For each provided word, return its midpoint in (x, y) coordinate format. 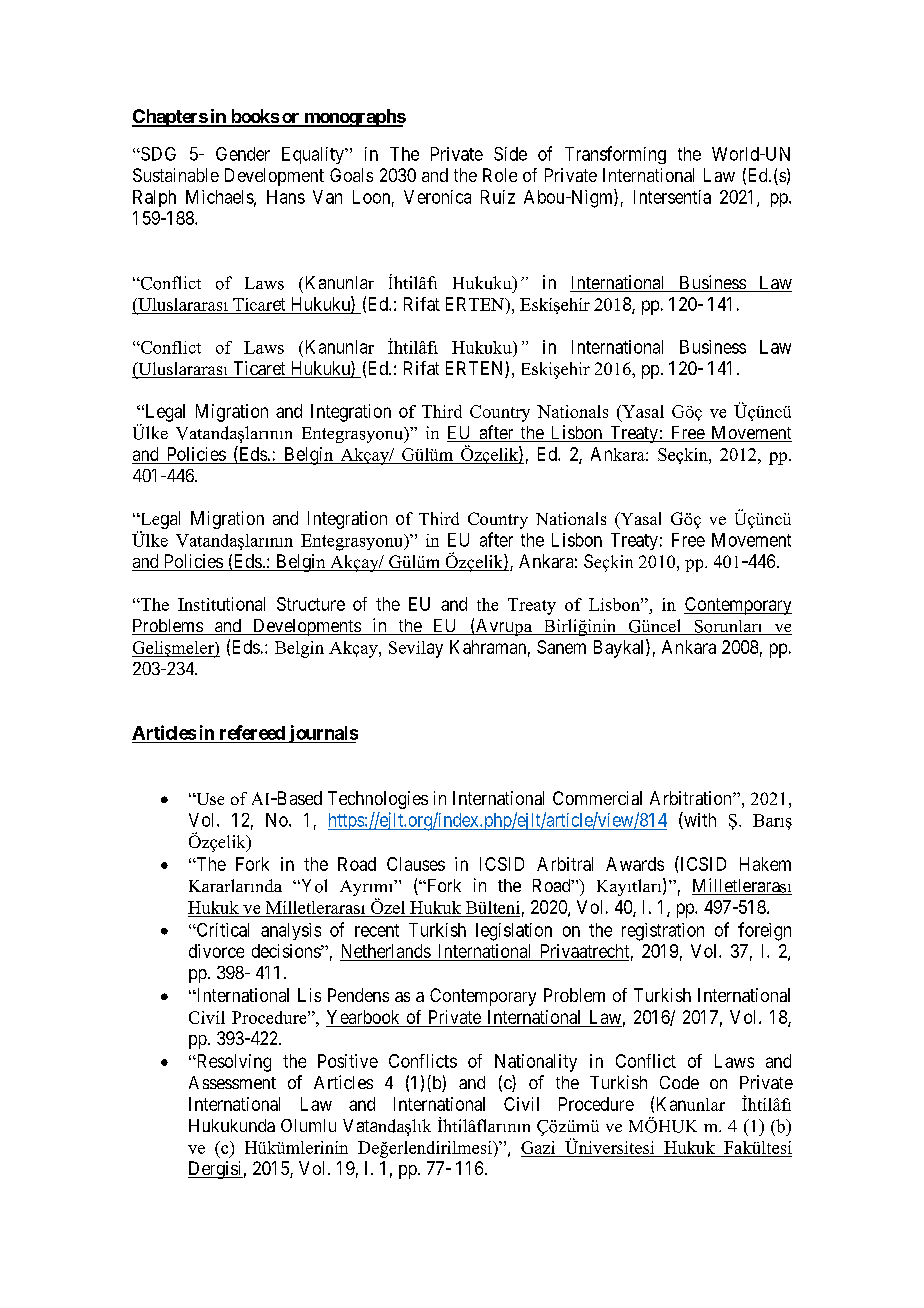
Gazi (538, 1147)
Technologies (378, 800)
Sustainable (176, 175)
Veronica (437, 197)
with (699, 820)
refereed (252, 732)
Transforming (615, 155)
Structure (311, 604)
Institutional (221, 604)
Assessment (232, 1082)
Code (679, 1082)
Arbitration (692, 798)
